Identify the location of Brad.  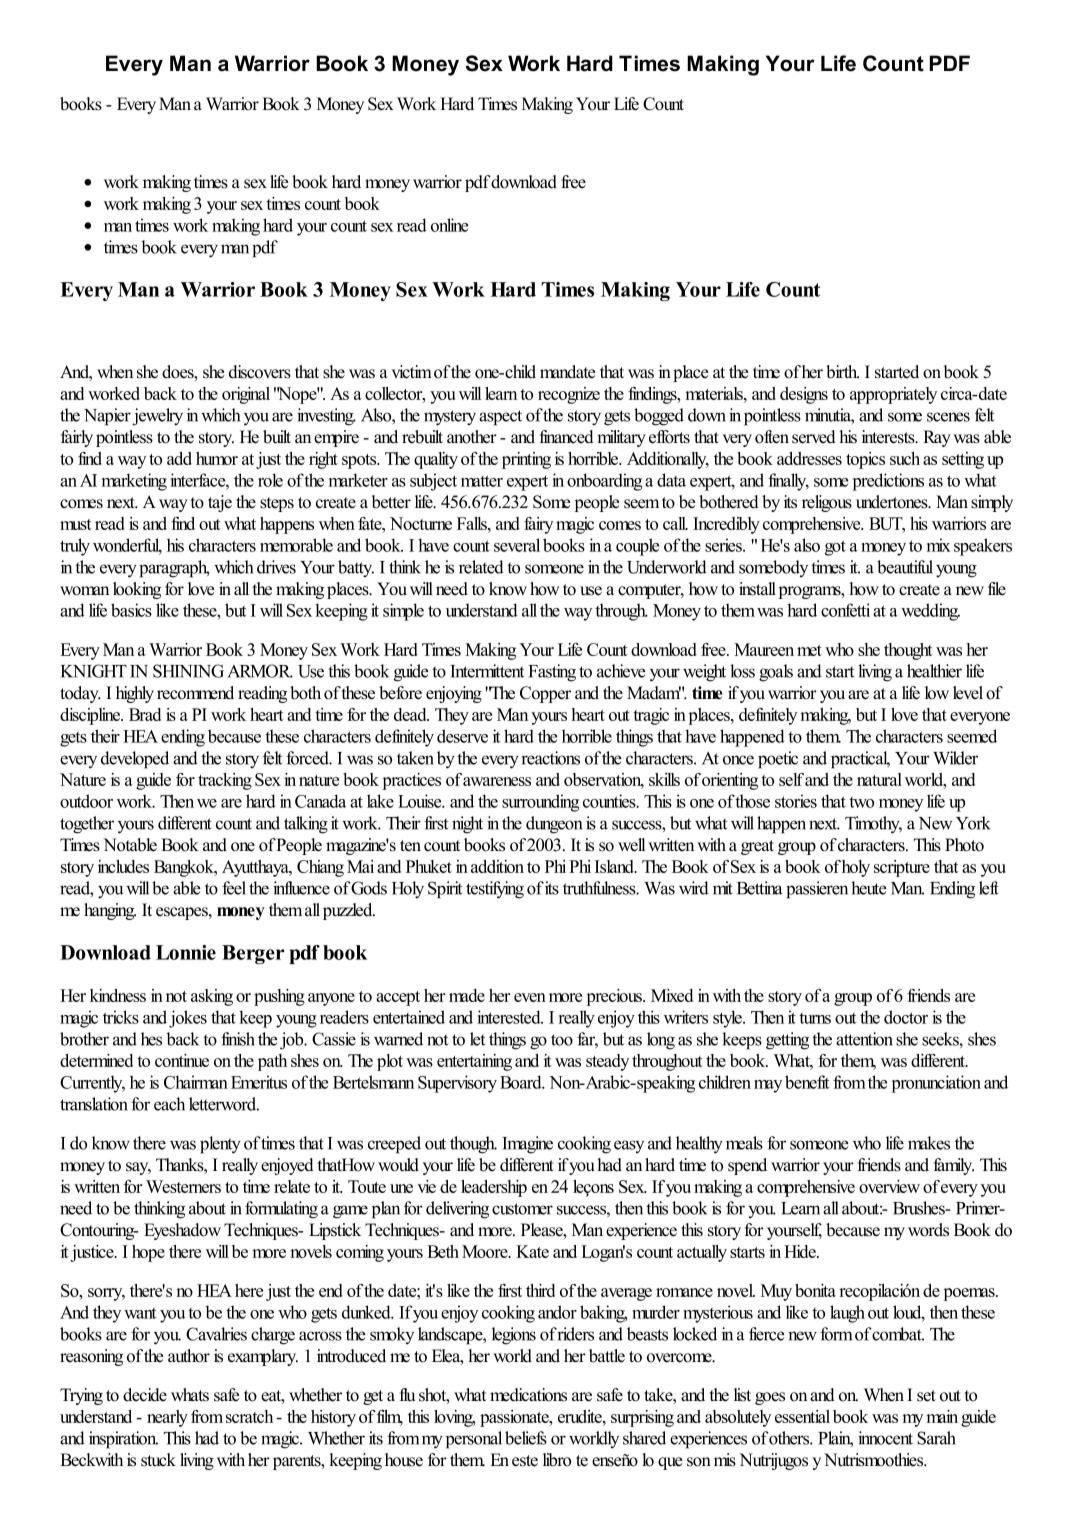
(145, 714).
